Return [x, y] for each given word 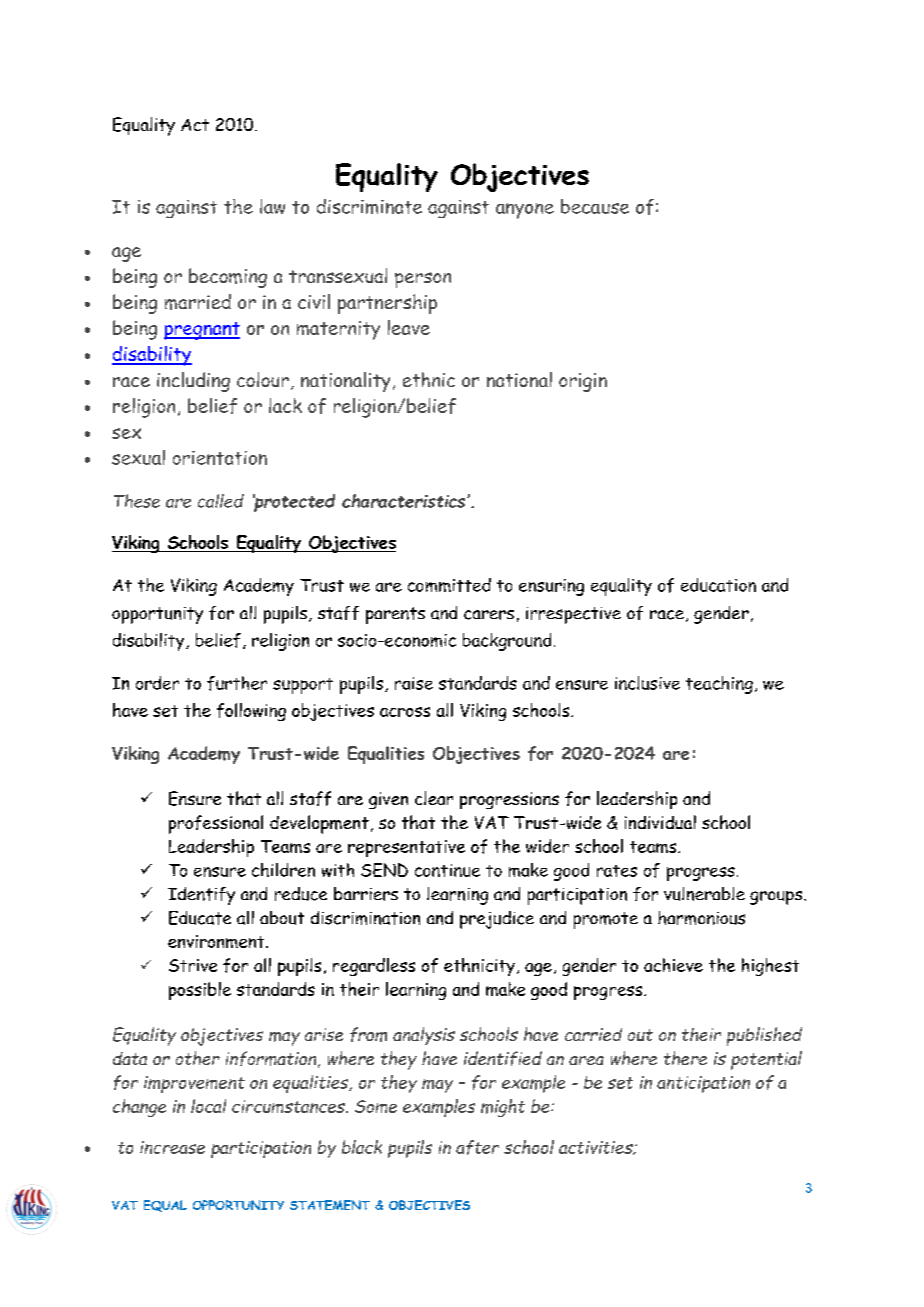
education [718, 585]
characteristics [405, 501]
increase [172, 1147]
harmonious [701, 918]
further [237, 683]
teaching [719, 685]
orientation [220, 458]
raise [414, 683]
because [595, 206]
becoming [228, 278]
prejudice [497, 920]
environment [217, 941]
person [423, 280]
